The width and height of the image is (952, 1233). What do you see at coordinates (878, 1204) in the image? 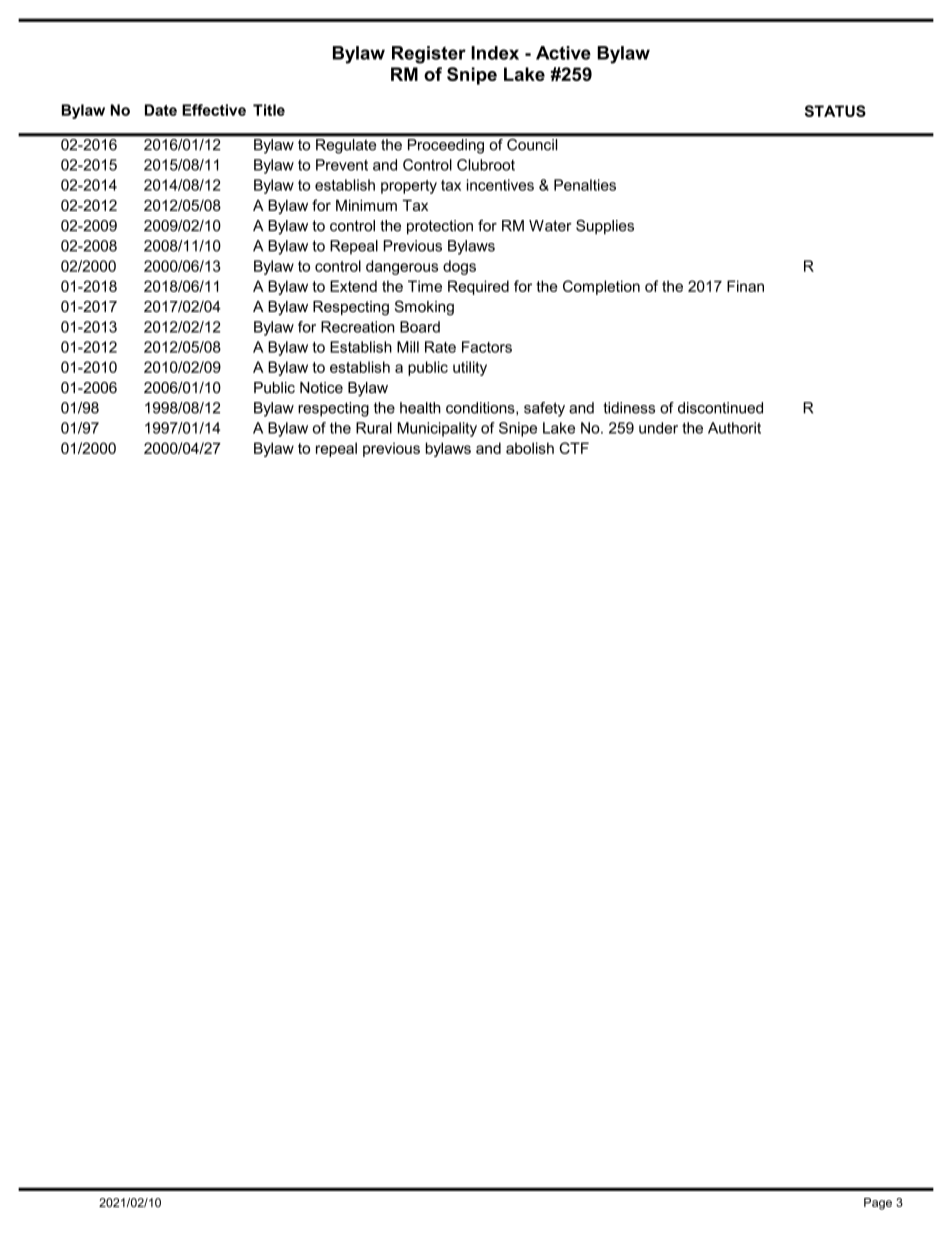
I see `Page` at bounding box center [878, 1204].
